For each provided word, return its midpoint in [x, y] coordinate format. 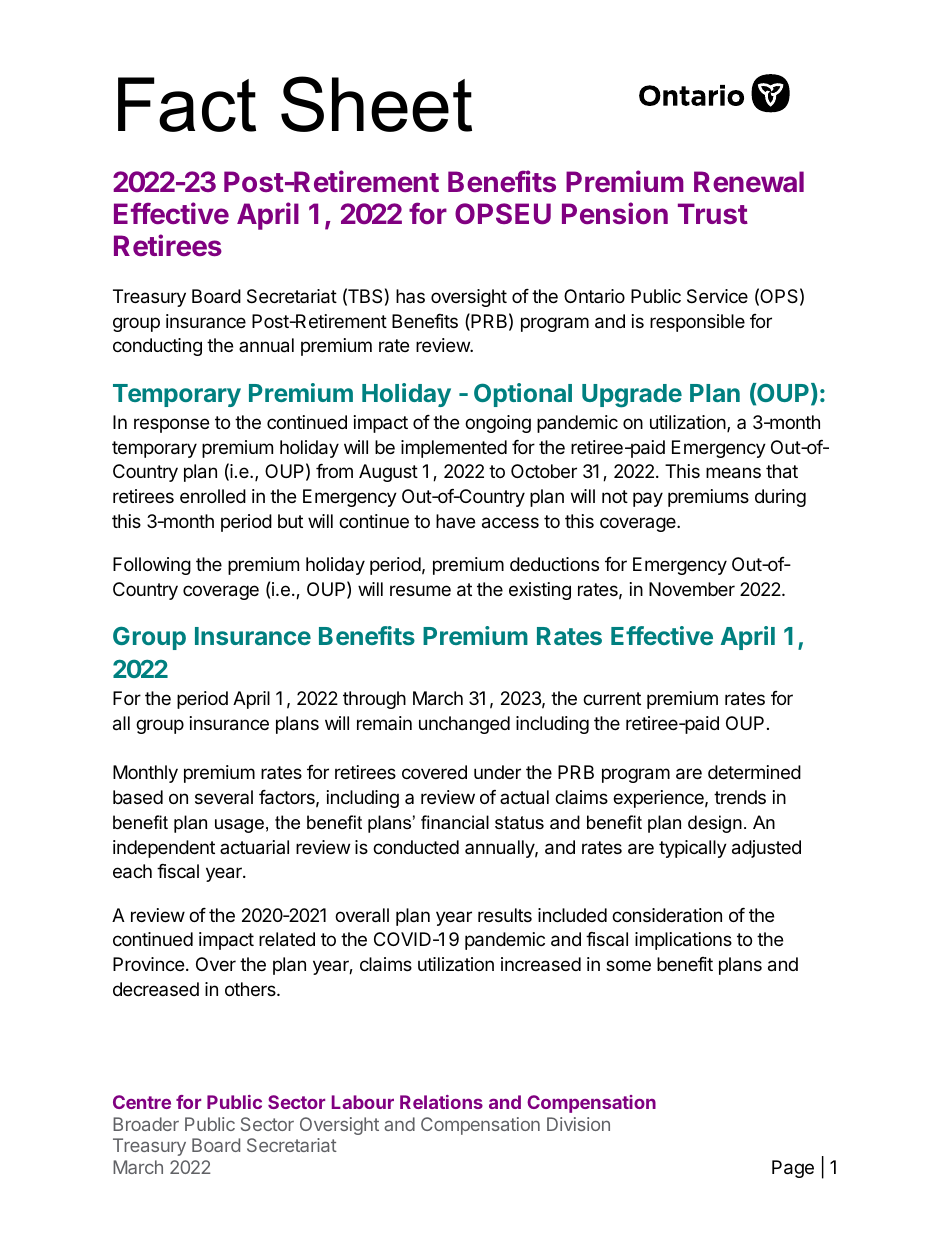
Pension [615, 213]
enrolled [213, 496]
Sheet [376, 104]
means [733, 473]
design [715, 824]
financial [455, 822]
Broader [146, 1124]
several [224, 797]
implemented [454, 449]
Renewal [749, 181]
